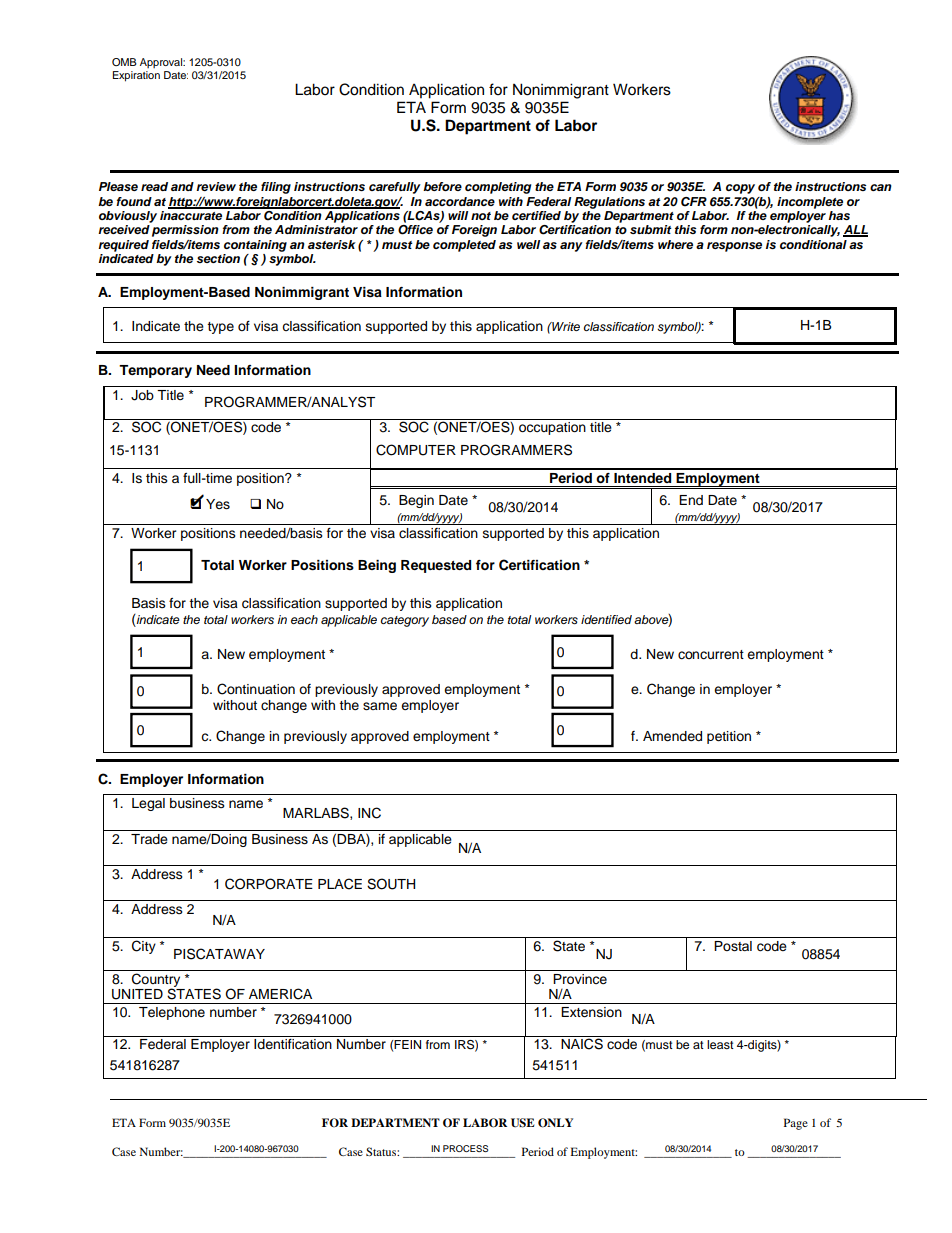  I want to click on response, so click(734, 247).
